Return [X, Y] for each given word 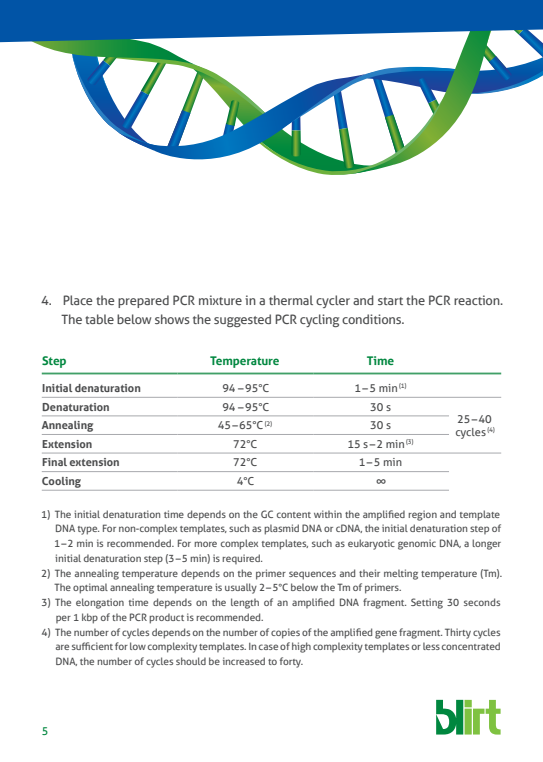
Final [54, 462]
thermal [291, 300]
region [422, 515]
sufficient [92, 646]
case [268, 647]
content [294, 515]
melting [401, 574]
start [390, 301]
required [242, 559]
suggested [242, 320]
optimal [90, 588]
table [99, 319]
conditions [373, 319]
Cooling [61, 482]
